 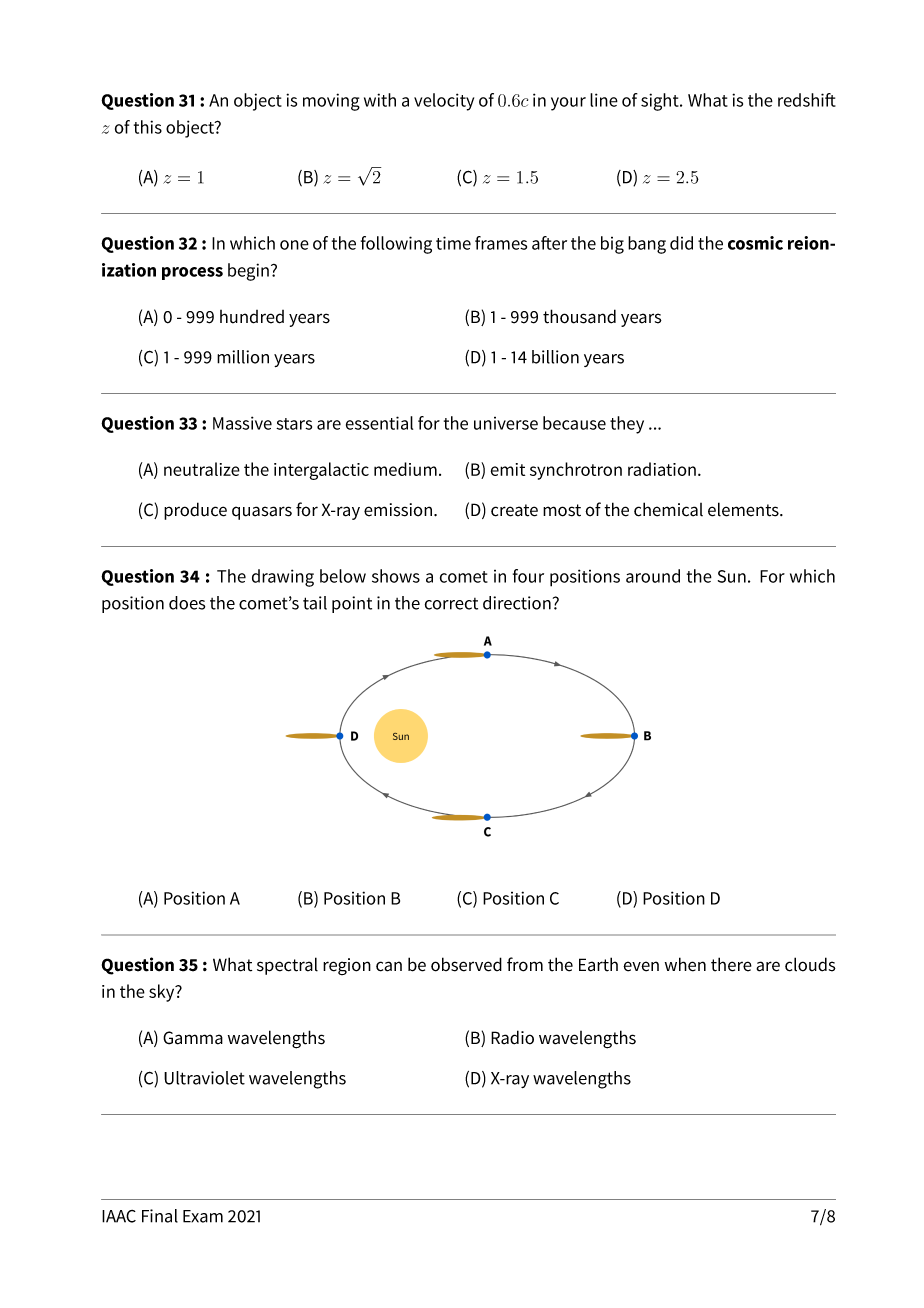 What do you see at coordinates (203, 1216) in the document?
I see `Exam` at bounding box center [203, 1216].
